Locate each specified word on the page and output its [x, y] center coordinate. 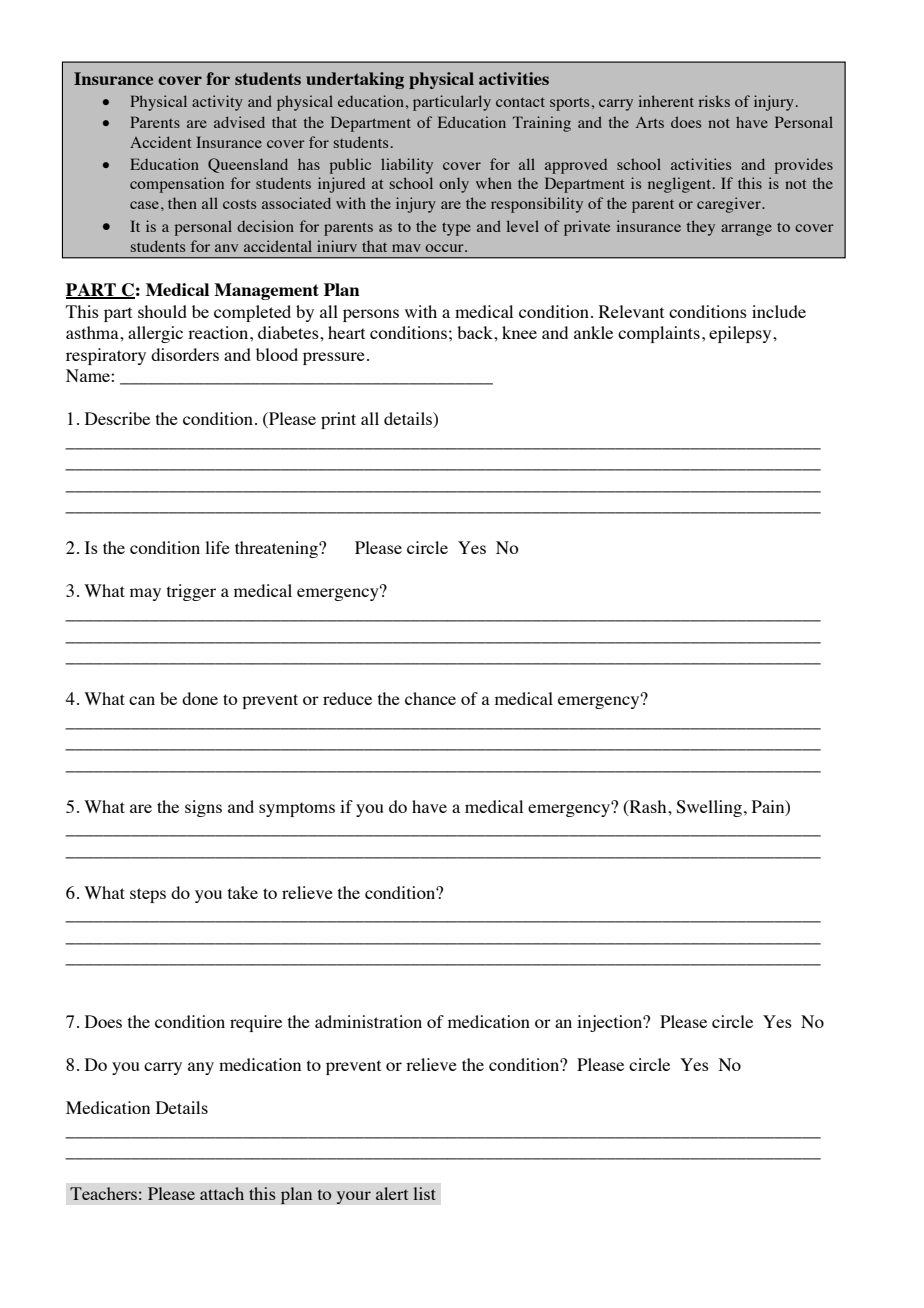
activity [217, 103]
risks [714, 101]
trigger [191, 592]
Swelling [709, 808]
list [424, 1193]
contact [520, 102]
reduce [347, 698]
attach [222, 1193]
